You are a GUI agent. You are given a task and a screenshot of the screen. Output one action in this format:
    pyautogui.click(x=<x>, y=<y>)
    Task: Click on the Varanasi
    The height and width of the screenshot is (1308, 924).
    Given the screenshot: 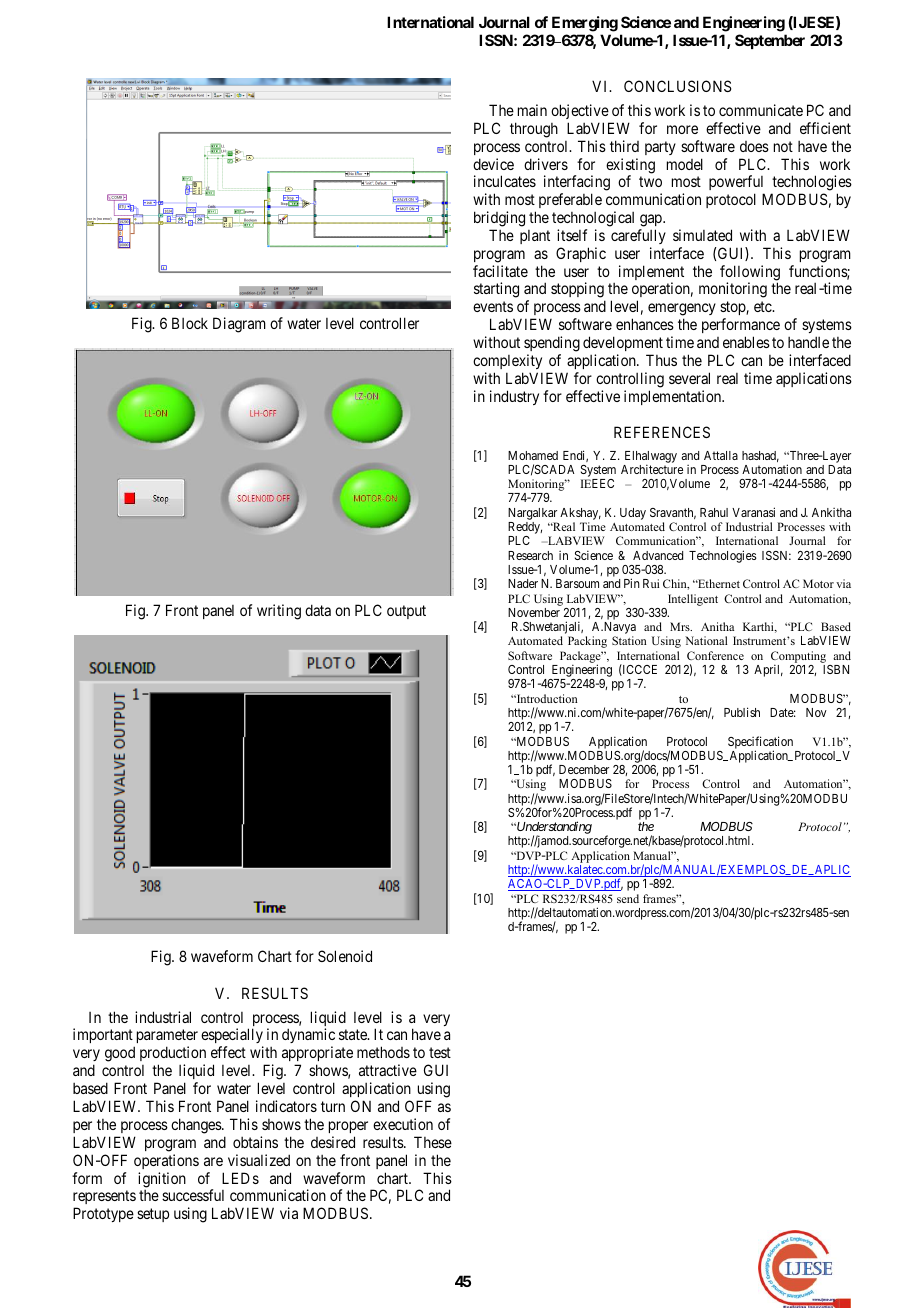 What is the action you would take?
    pyautogui.click(x=753, y=512)
